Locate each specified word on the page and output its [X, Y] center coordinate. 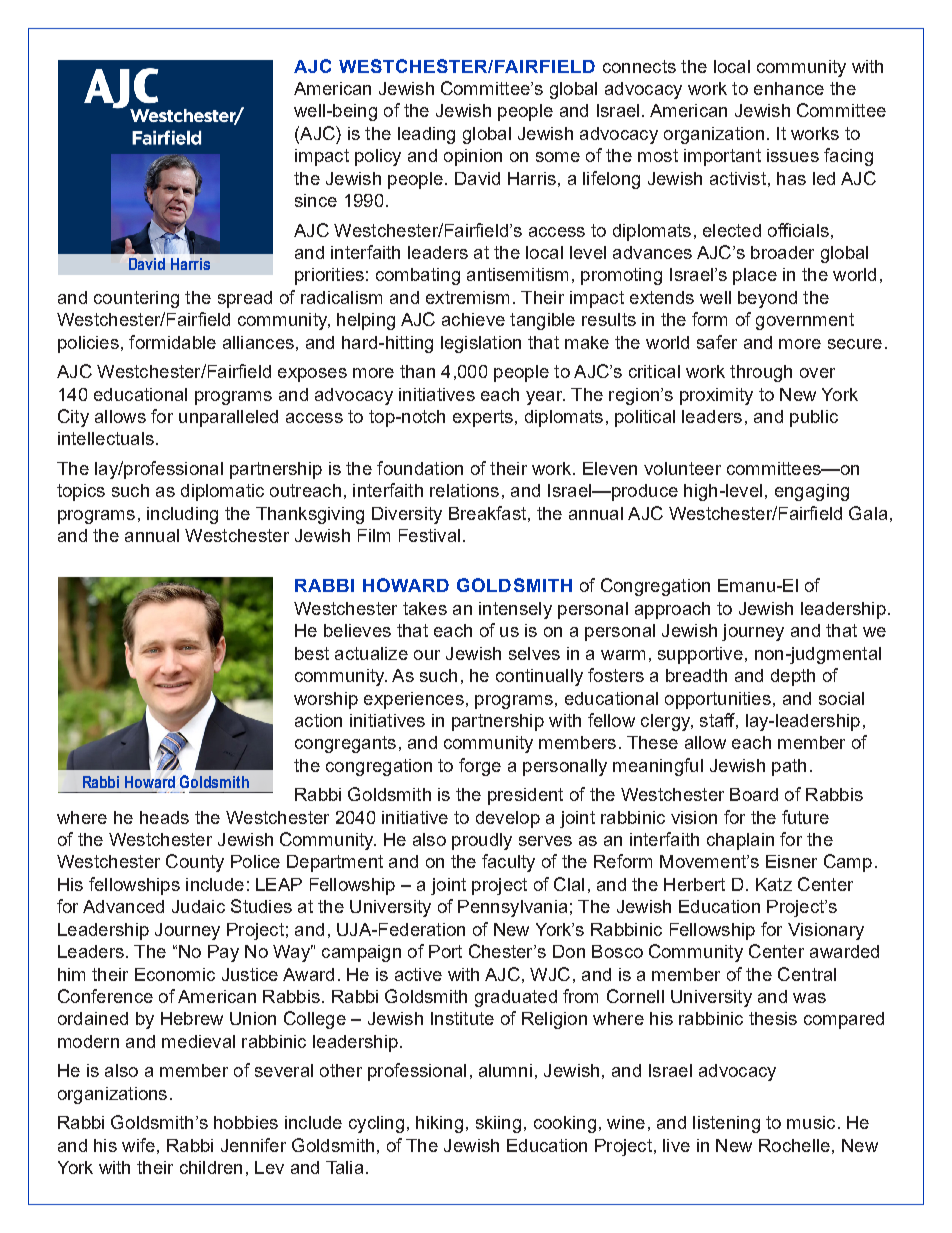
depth [793, 677]
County [195, 863]
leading [426, 135]
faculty [508, 863]
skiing [498, 1124]
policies [88, 344]
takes [425, 608]
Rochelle [794, 1145]
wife [138, 1145]
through [761, 373]
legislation [481, 344]
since [316, 200]
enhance [789, 88]
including [182, 515]
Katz [774, 884]
